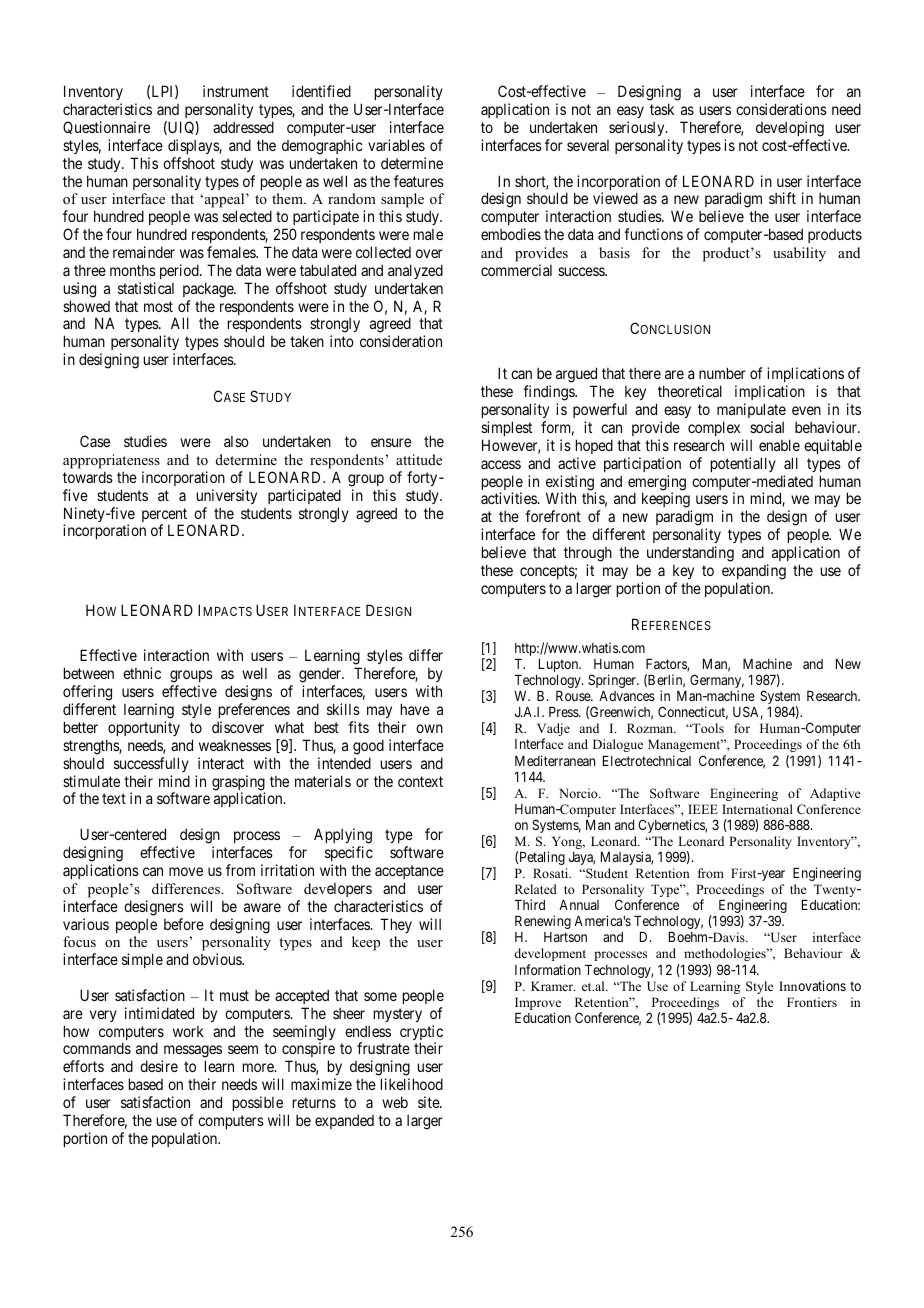 The image size is (924, 1308). Describe the element at coordinates (790, 129) in the screenshot. I see `developing` at that location.
